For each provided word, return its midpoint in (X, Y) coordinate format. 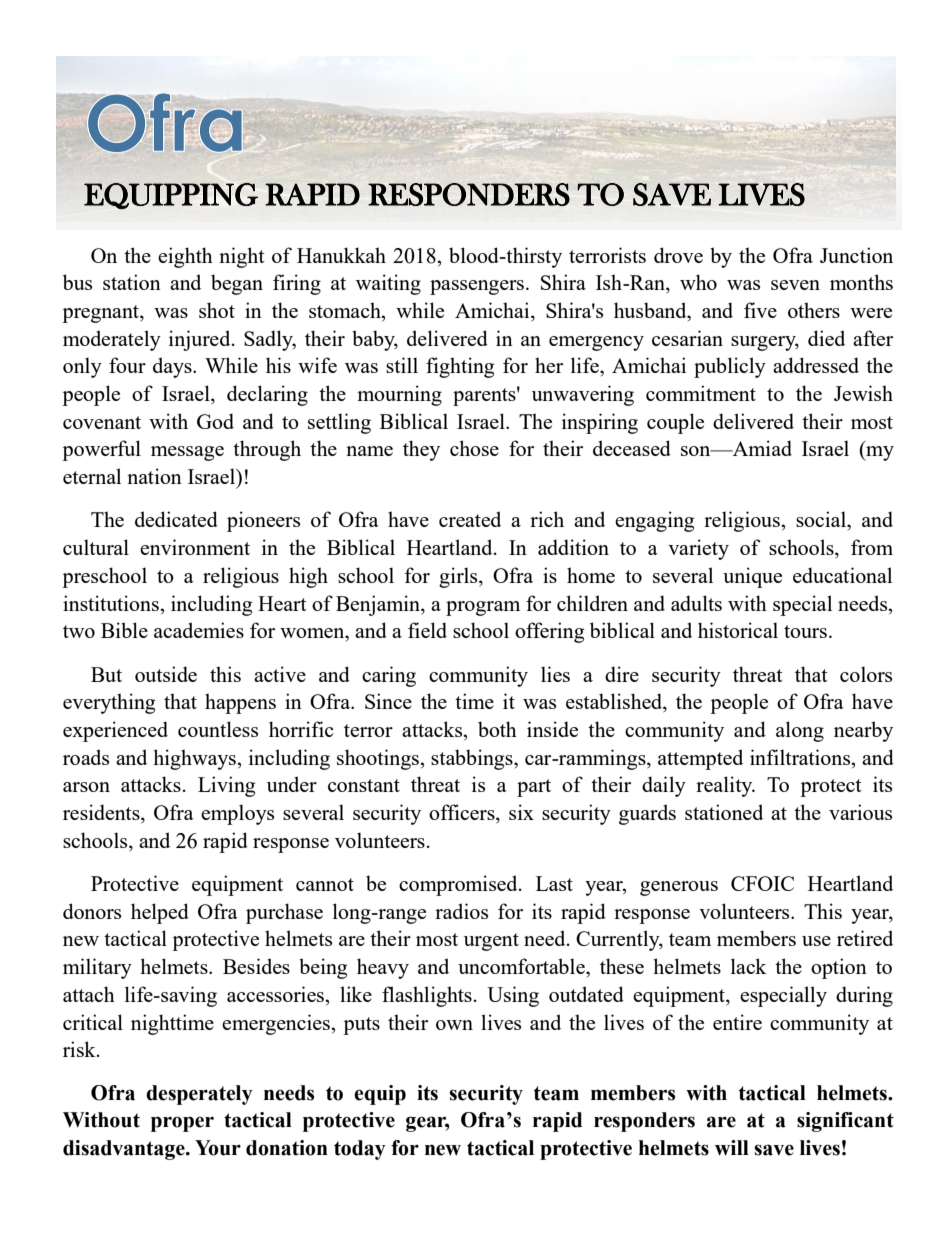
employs (237, 814)
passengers (478, 287)
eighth (185, 257)
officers (463, 813)
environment (195, 547)
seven (795, 285)
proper (182, 1124)
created (470, 519)
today (360, 1150)
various (860, 812)
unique (752, 577)
